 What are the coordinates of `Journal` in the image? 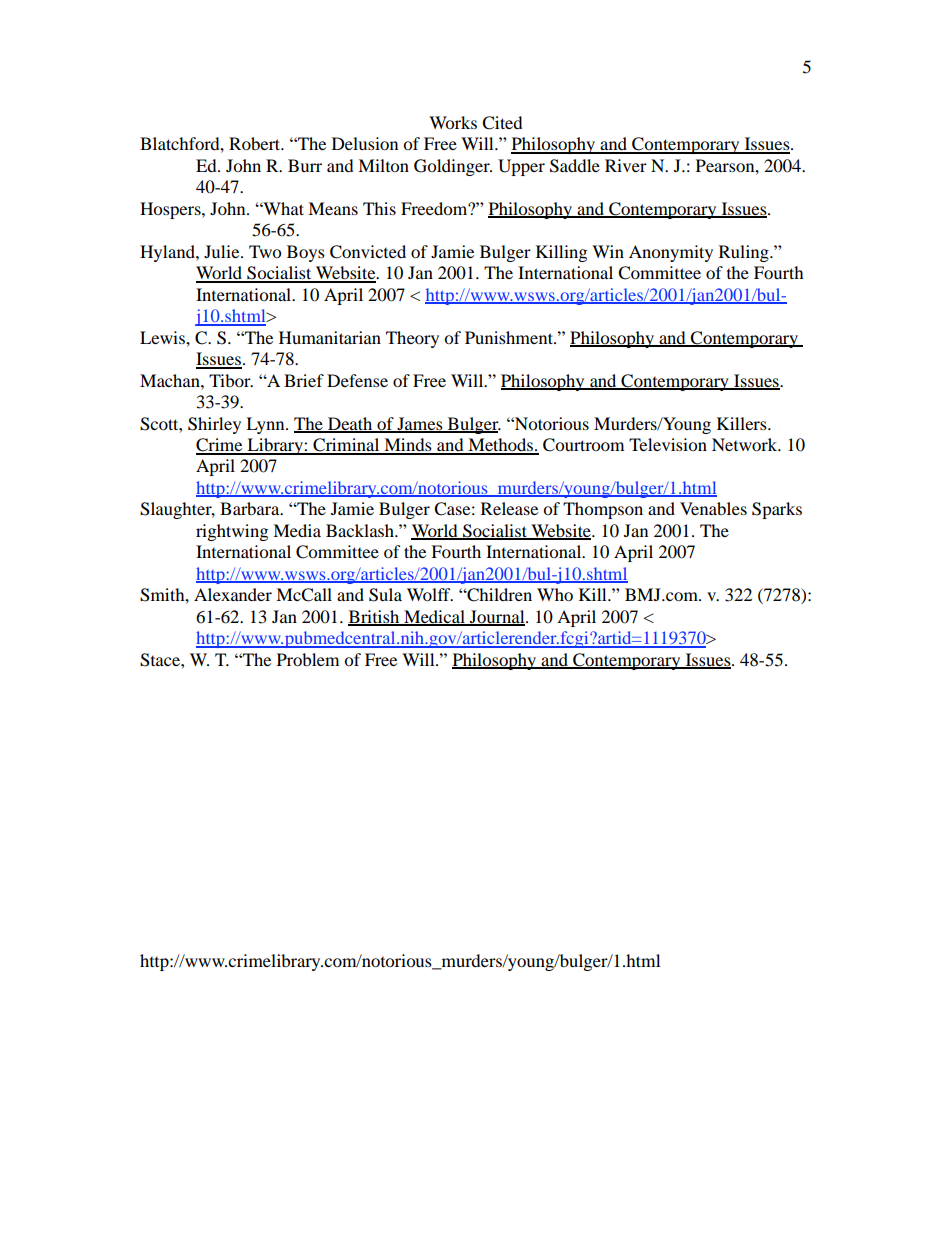 It's located at (497, 618).
